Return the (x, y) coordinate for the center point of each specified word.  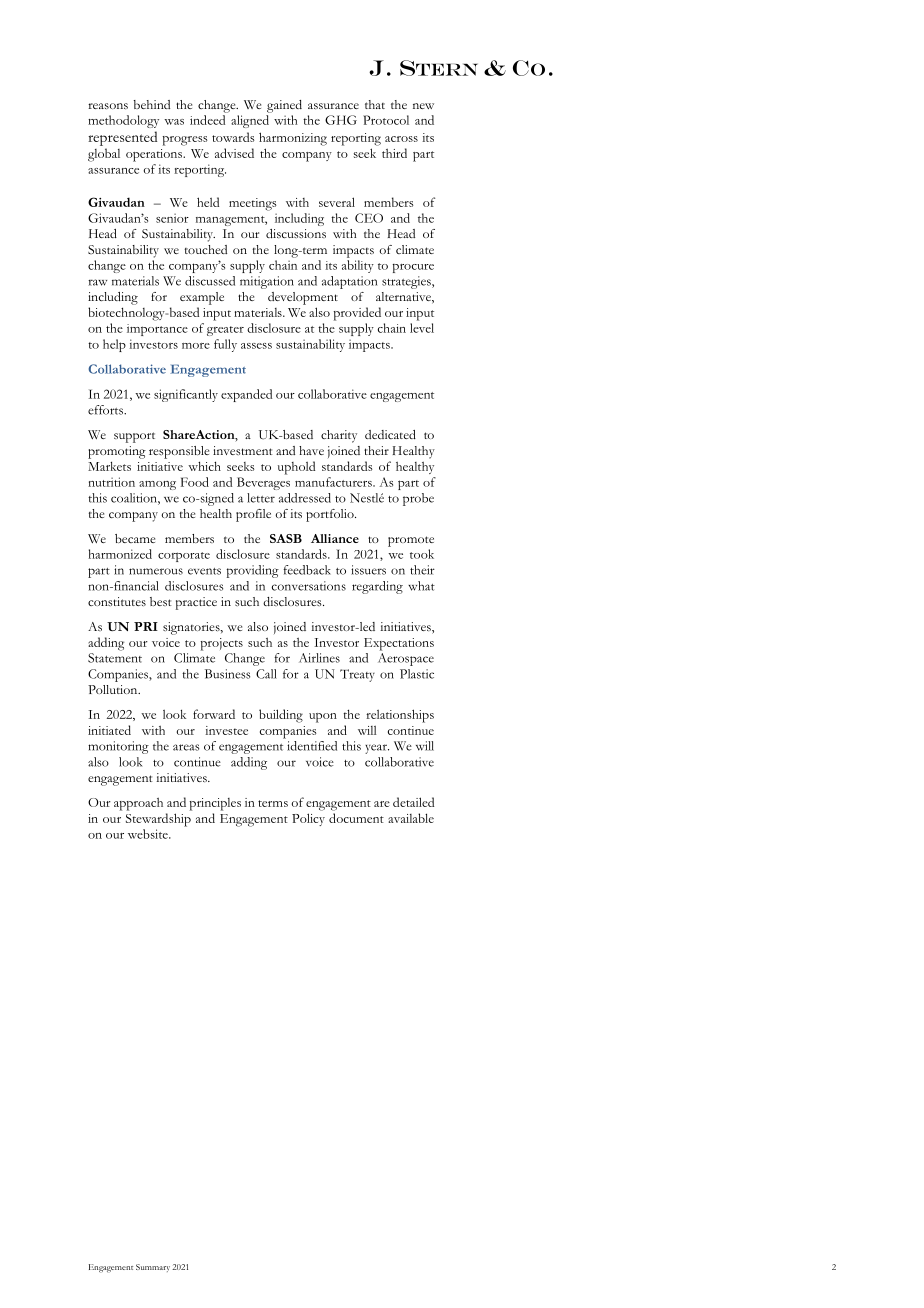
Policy (308, 819)
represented (122, 138)
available (411, 818)
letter (261, 498)
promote (411, 541)
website (149, 834)
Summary (153, 1268)
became (135, 538)
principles (215, 804)
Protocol (386, 120)
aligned (250, 121)
